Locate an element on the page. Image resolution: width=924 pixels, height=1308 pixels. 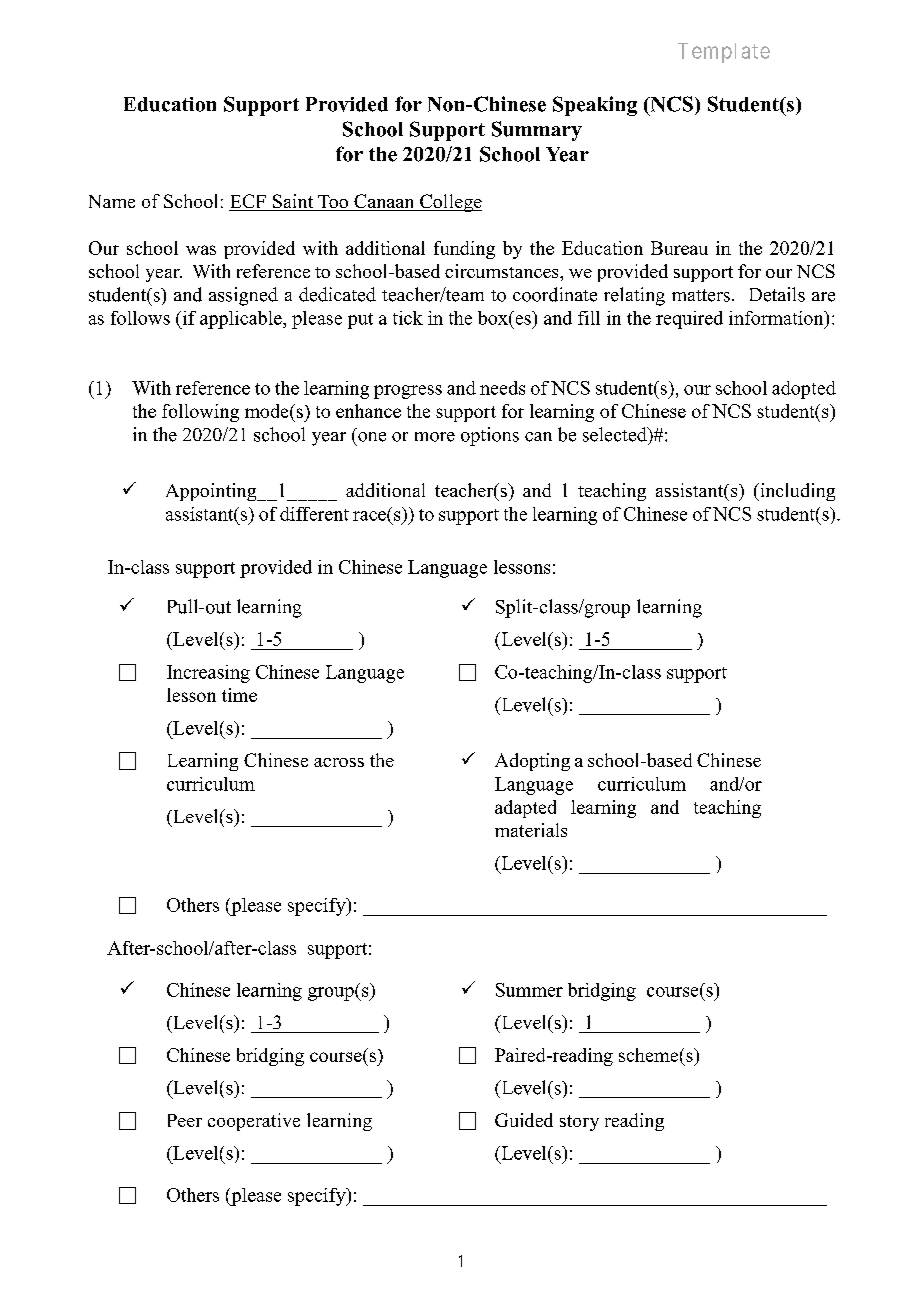
story is located at coordinates (579, 1123).
